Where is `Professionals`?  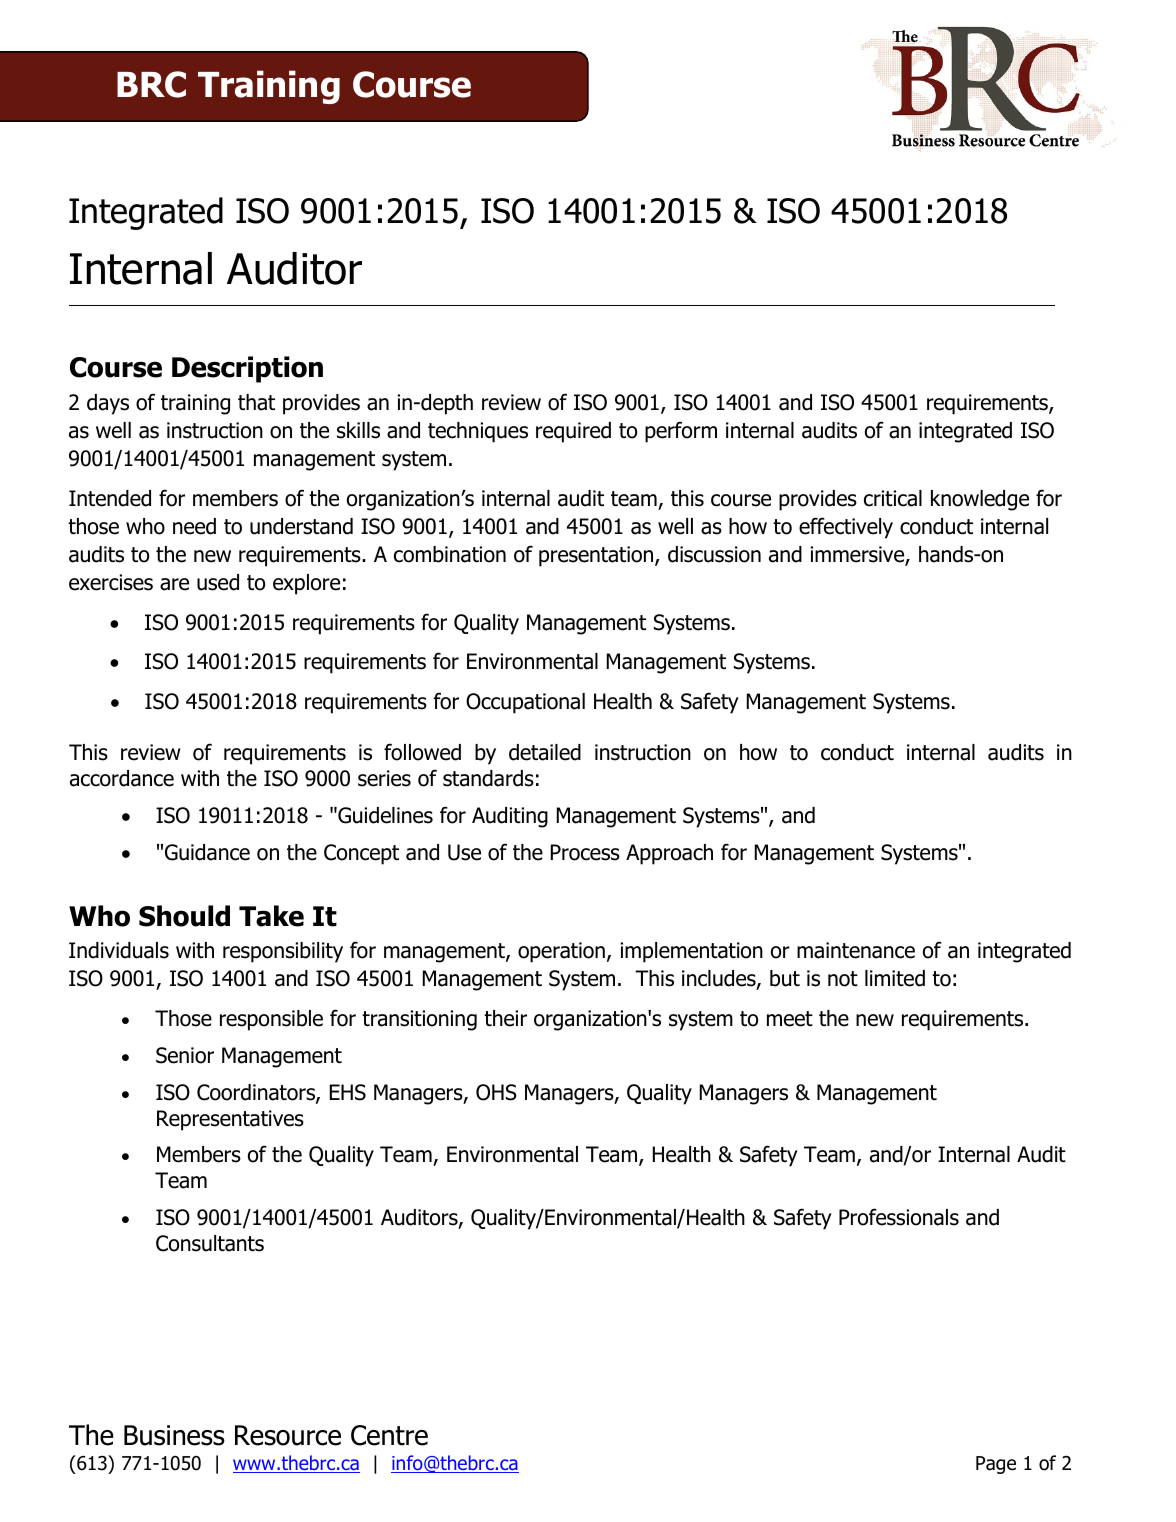 Professionals is located at coordinates (899, 1217).
